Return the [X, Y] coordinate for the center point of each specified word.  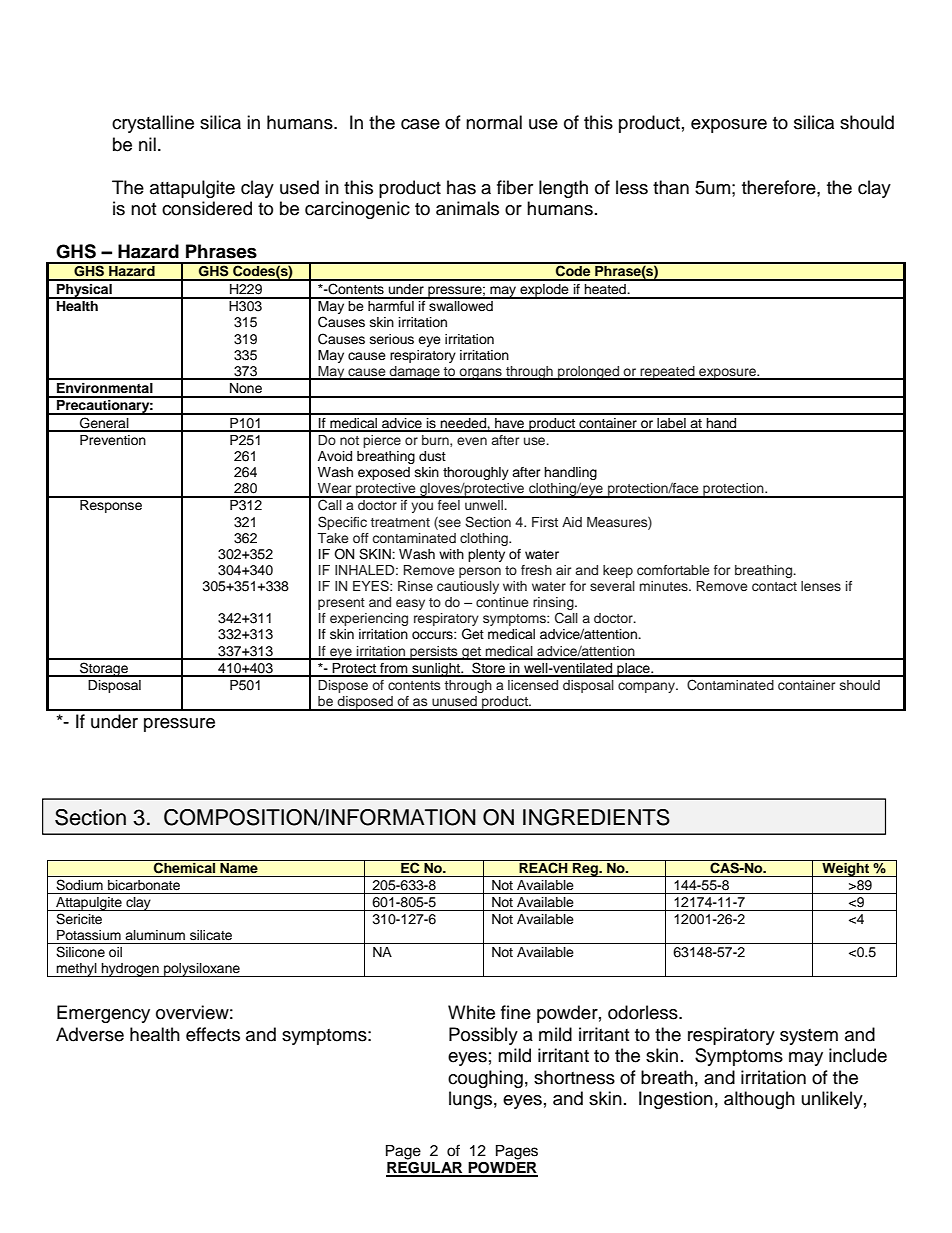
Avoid [335, 456]
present [341, 604]
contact [774, 586]
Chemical [184, 867]
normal [494, 122]
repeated [668, 373]
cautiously [468, 587]
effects [213, 1034]
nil [147, 144]
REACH [543, 867]
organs [481, 374]
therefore [780, 187]
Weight [846, 868]
